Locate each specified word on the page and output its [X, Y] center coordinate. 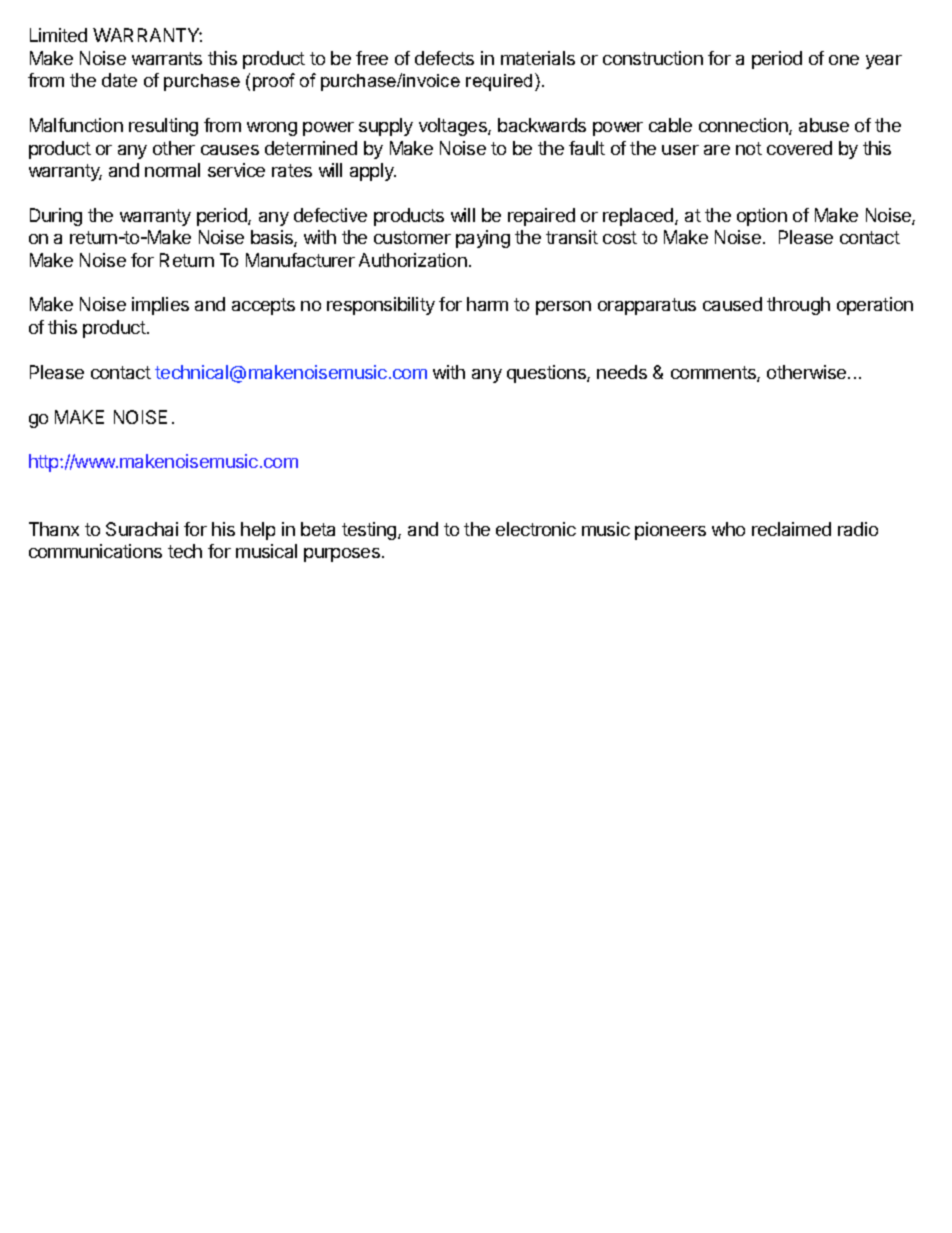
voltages [454, 127]
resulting [163, 127]
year [884, 62]
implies [160, 306]
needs [622, 372]
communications [95, 551]
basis [273, 238]
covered [799, 148]
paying [483, 239]
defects [444, 58]
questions [547, 374]
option [762, 217]
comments [714, 374]
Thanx [54, 529]
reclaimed [791, 529]
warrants [167, 58]
